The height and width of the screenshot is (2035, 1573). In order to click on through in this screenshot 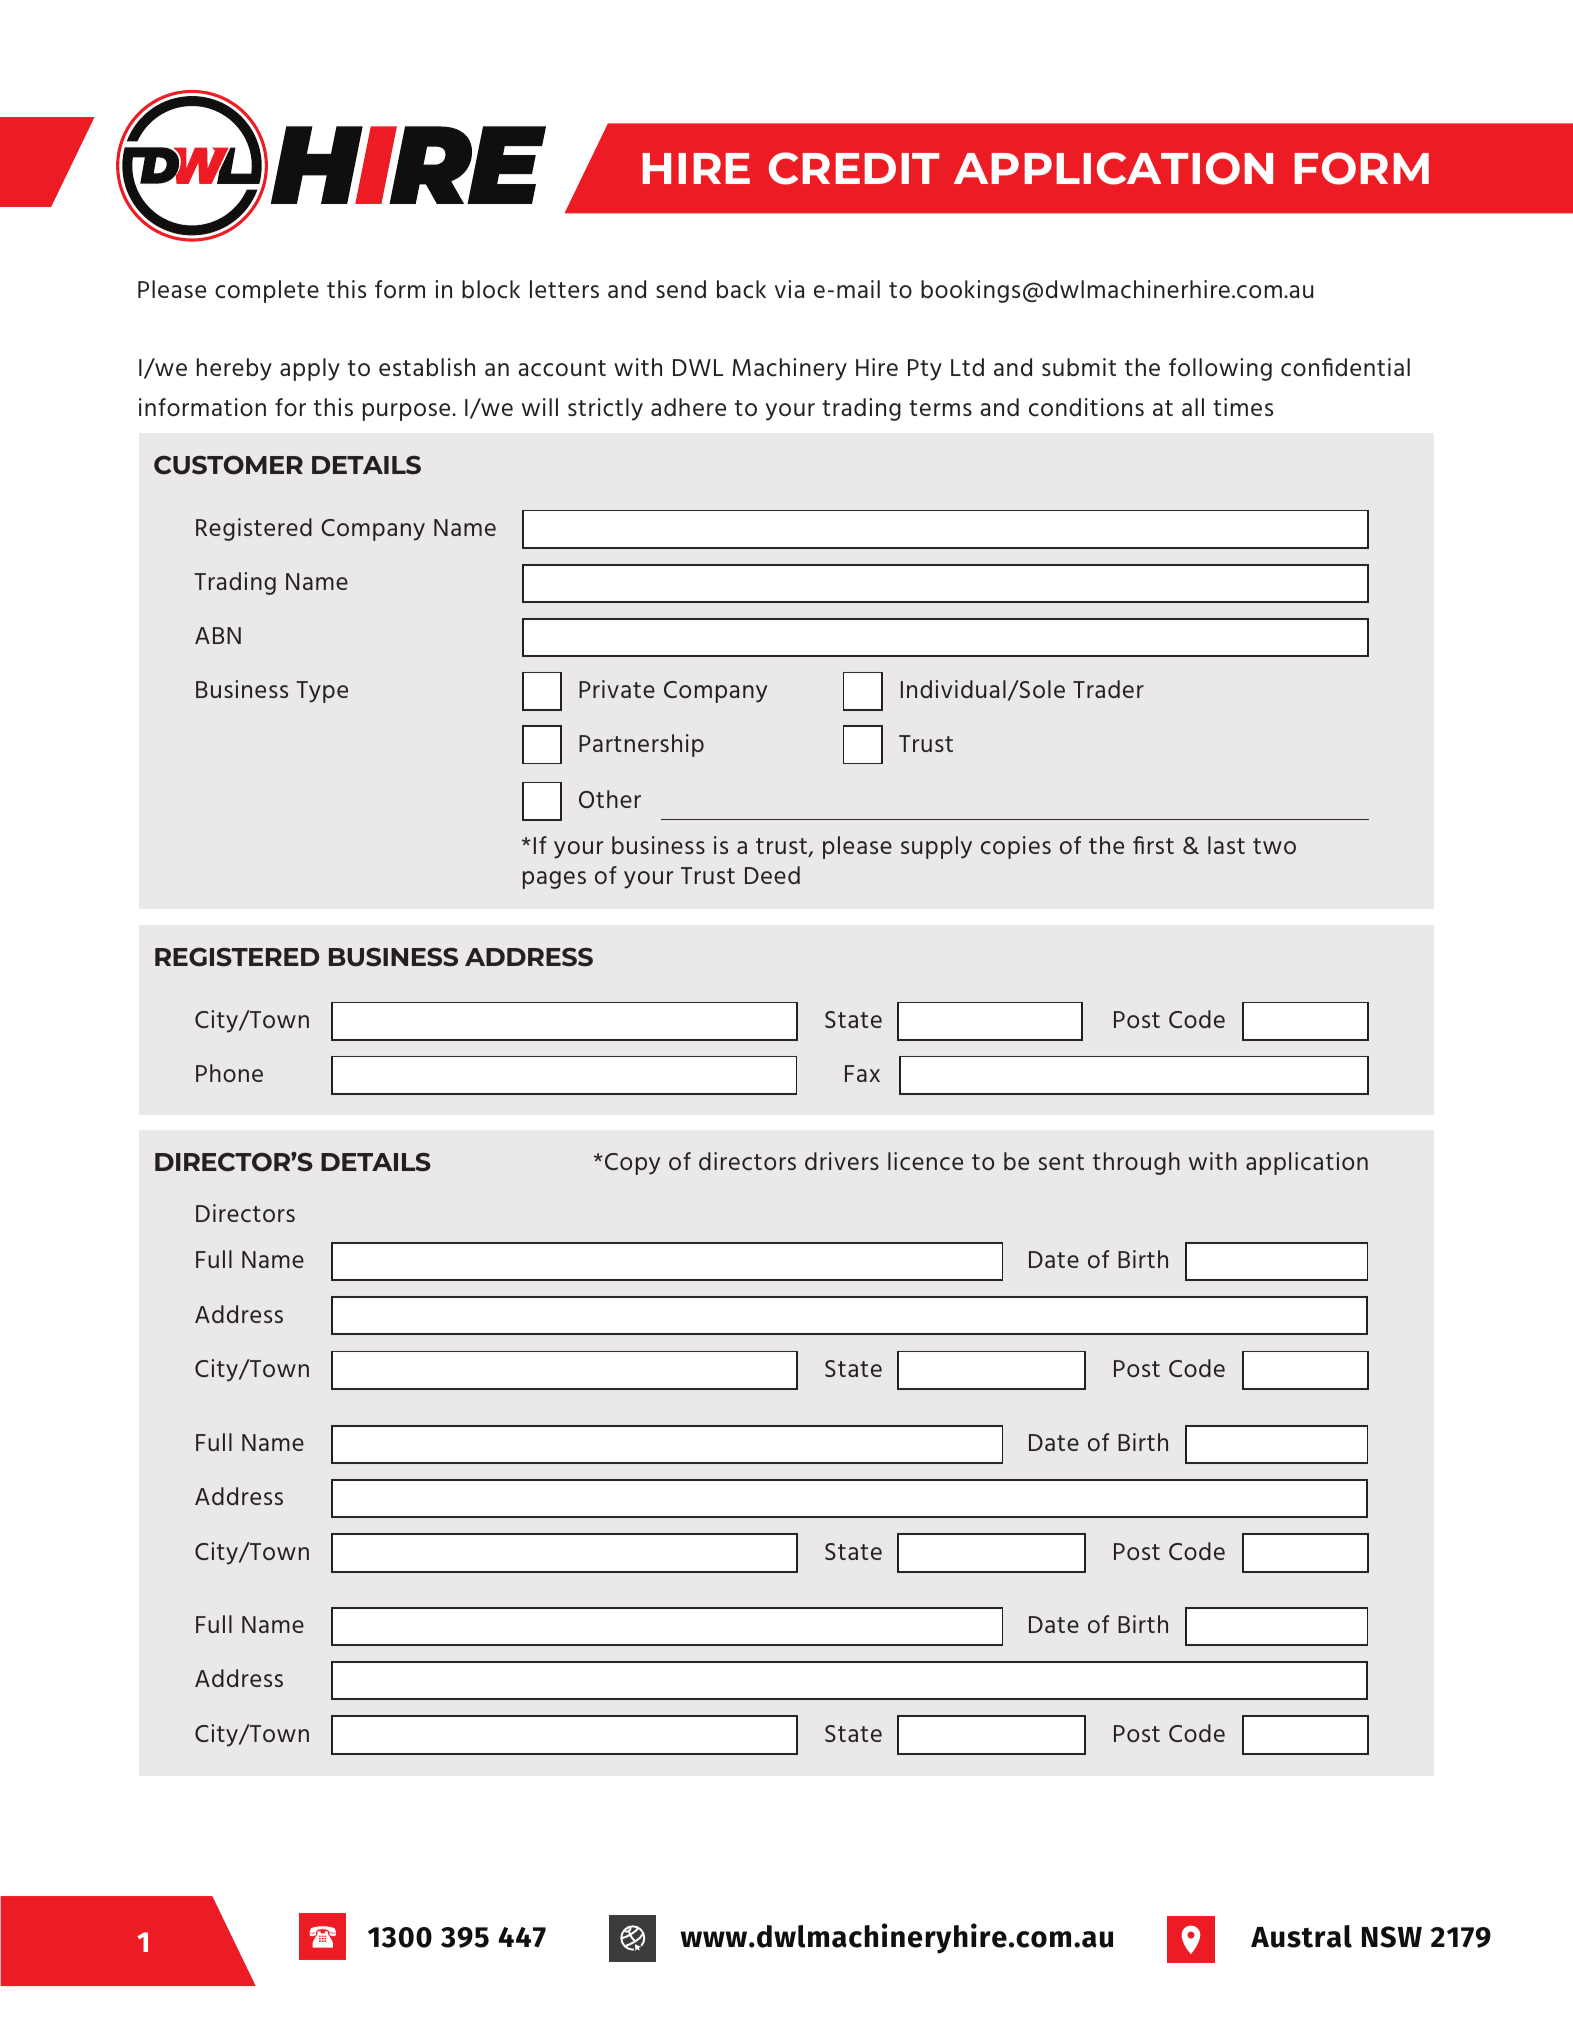, I will do `click(1136, 1163)`.
